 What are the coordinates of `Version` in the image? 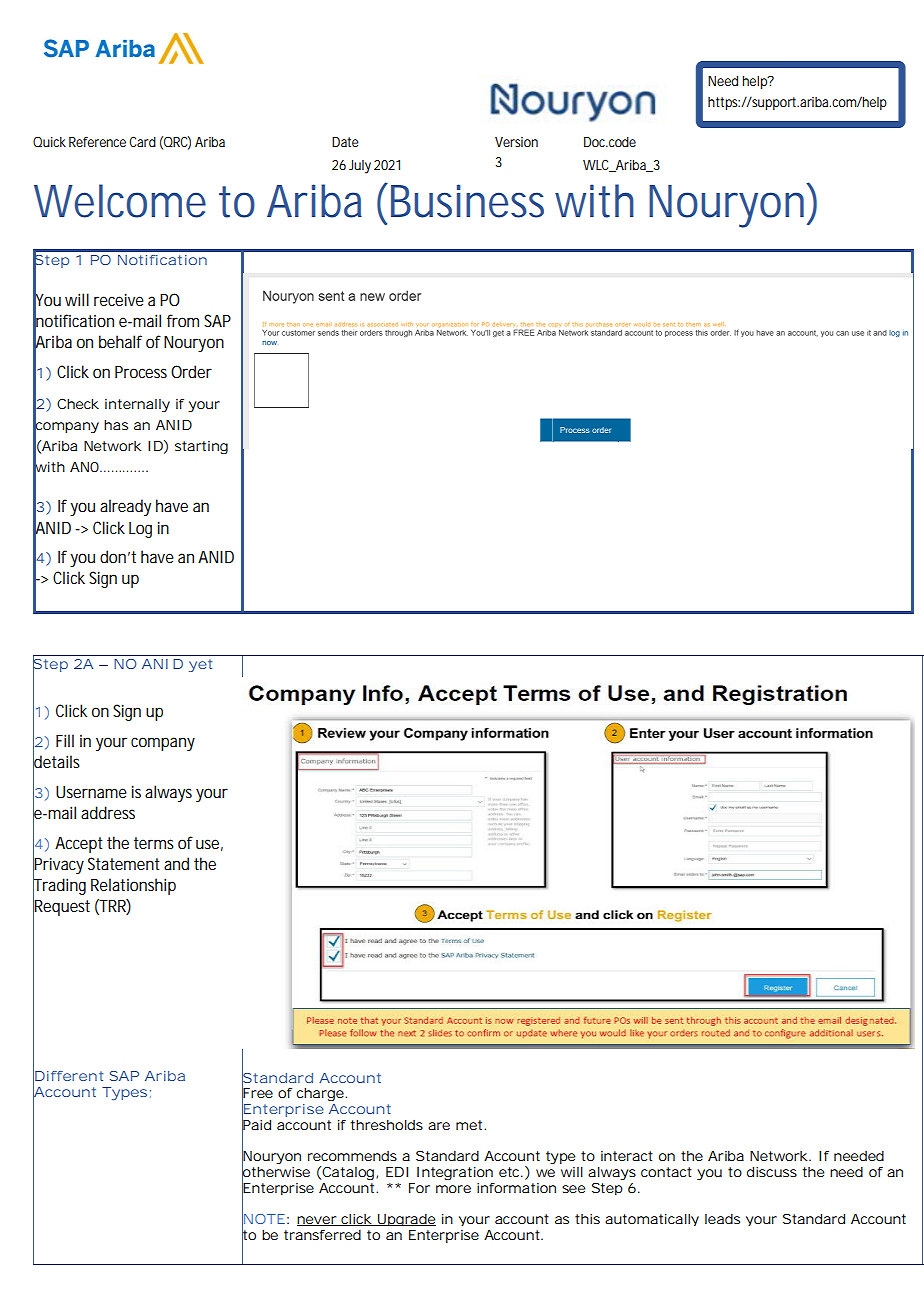 It's located at (516, 142).
